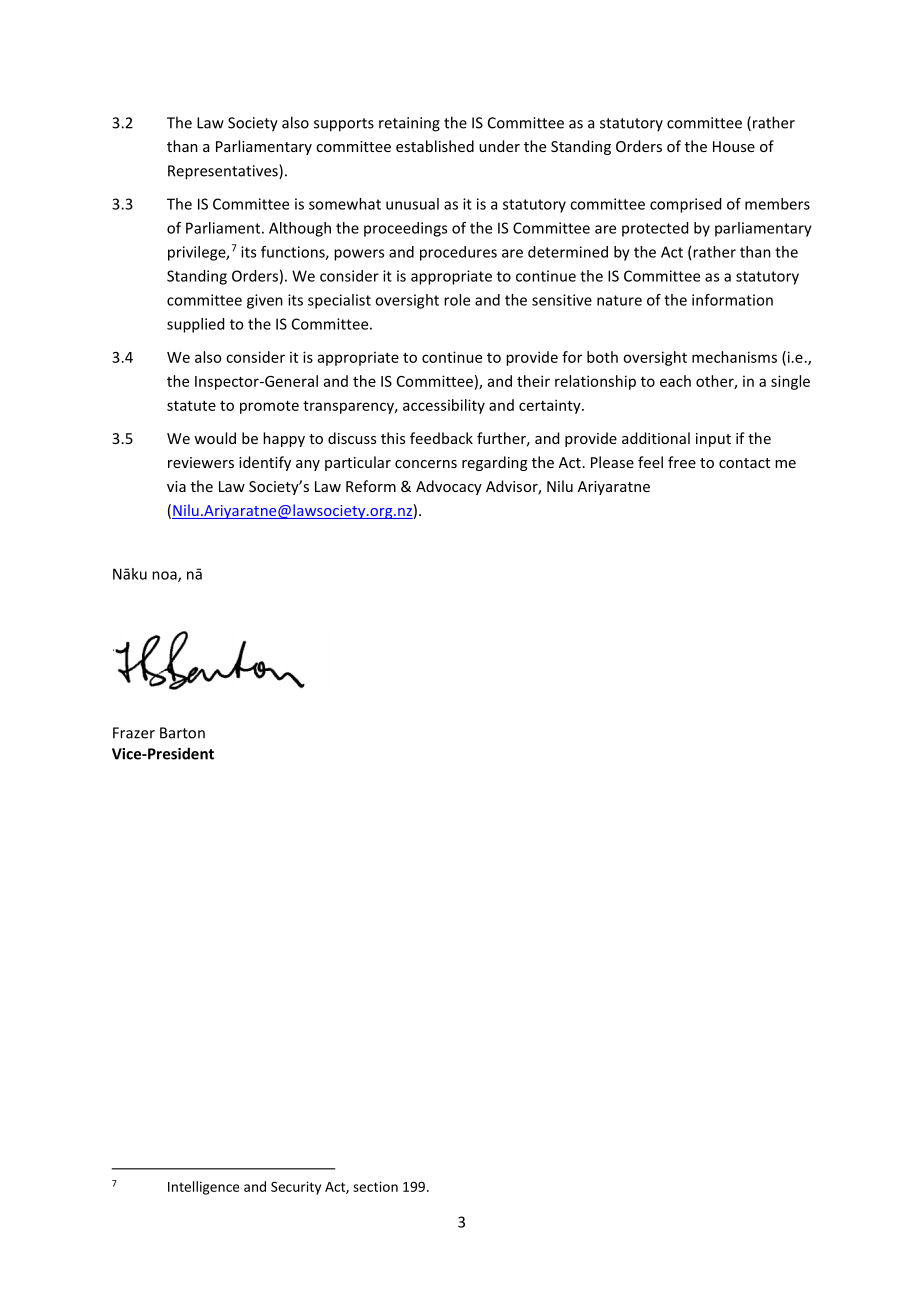 This screenshot has width=924, height=1308. I want to click on Reform, so click(371, 486).
